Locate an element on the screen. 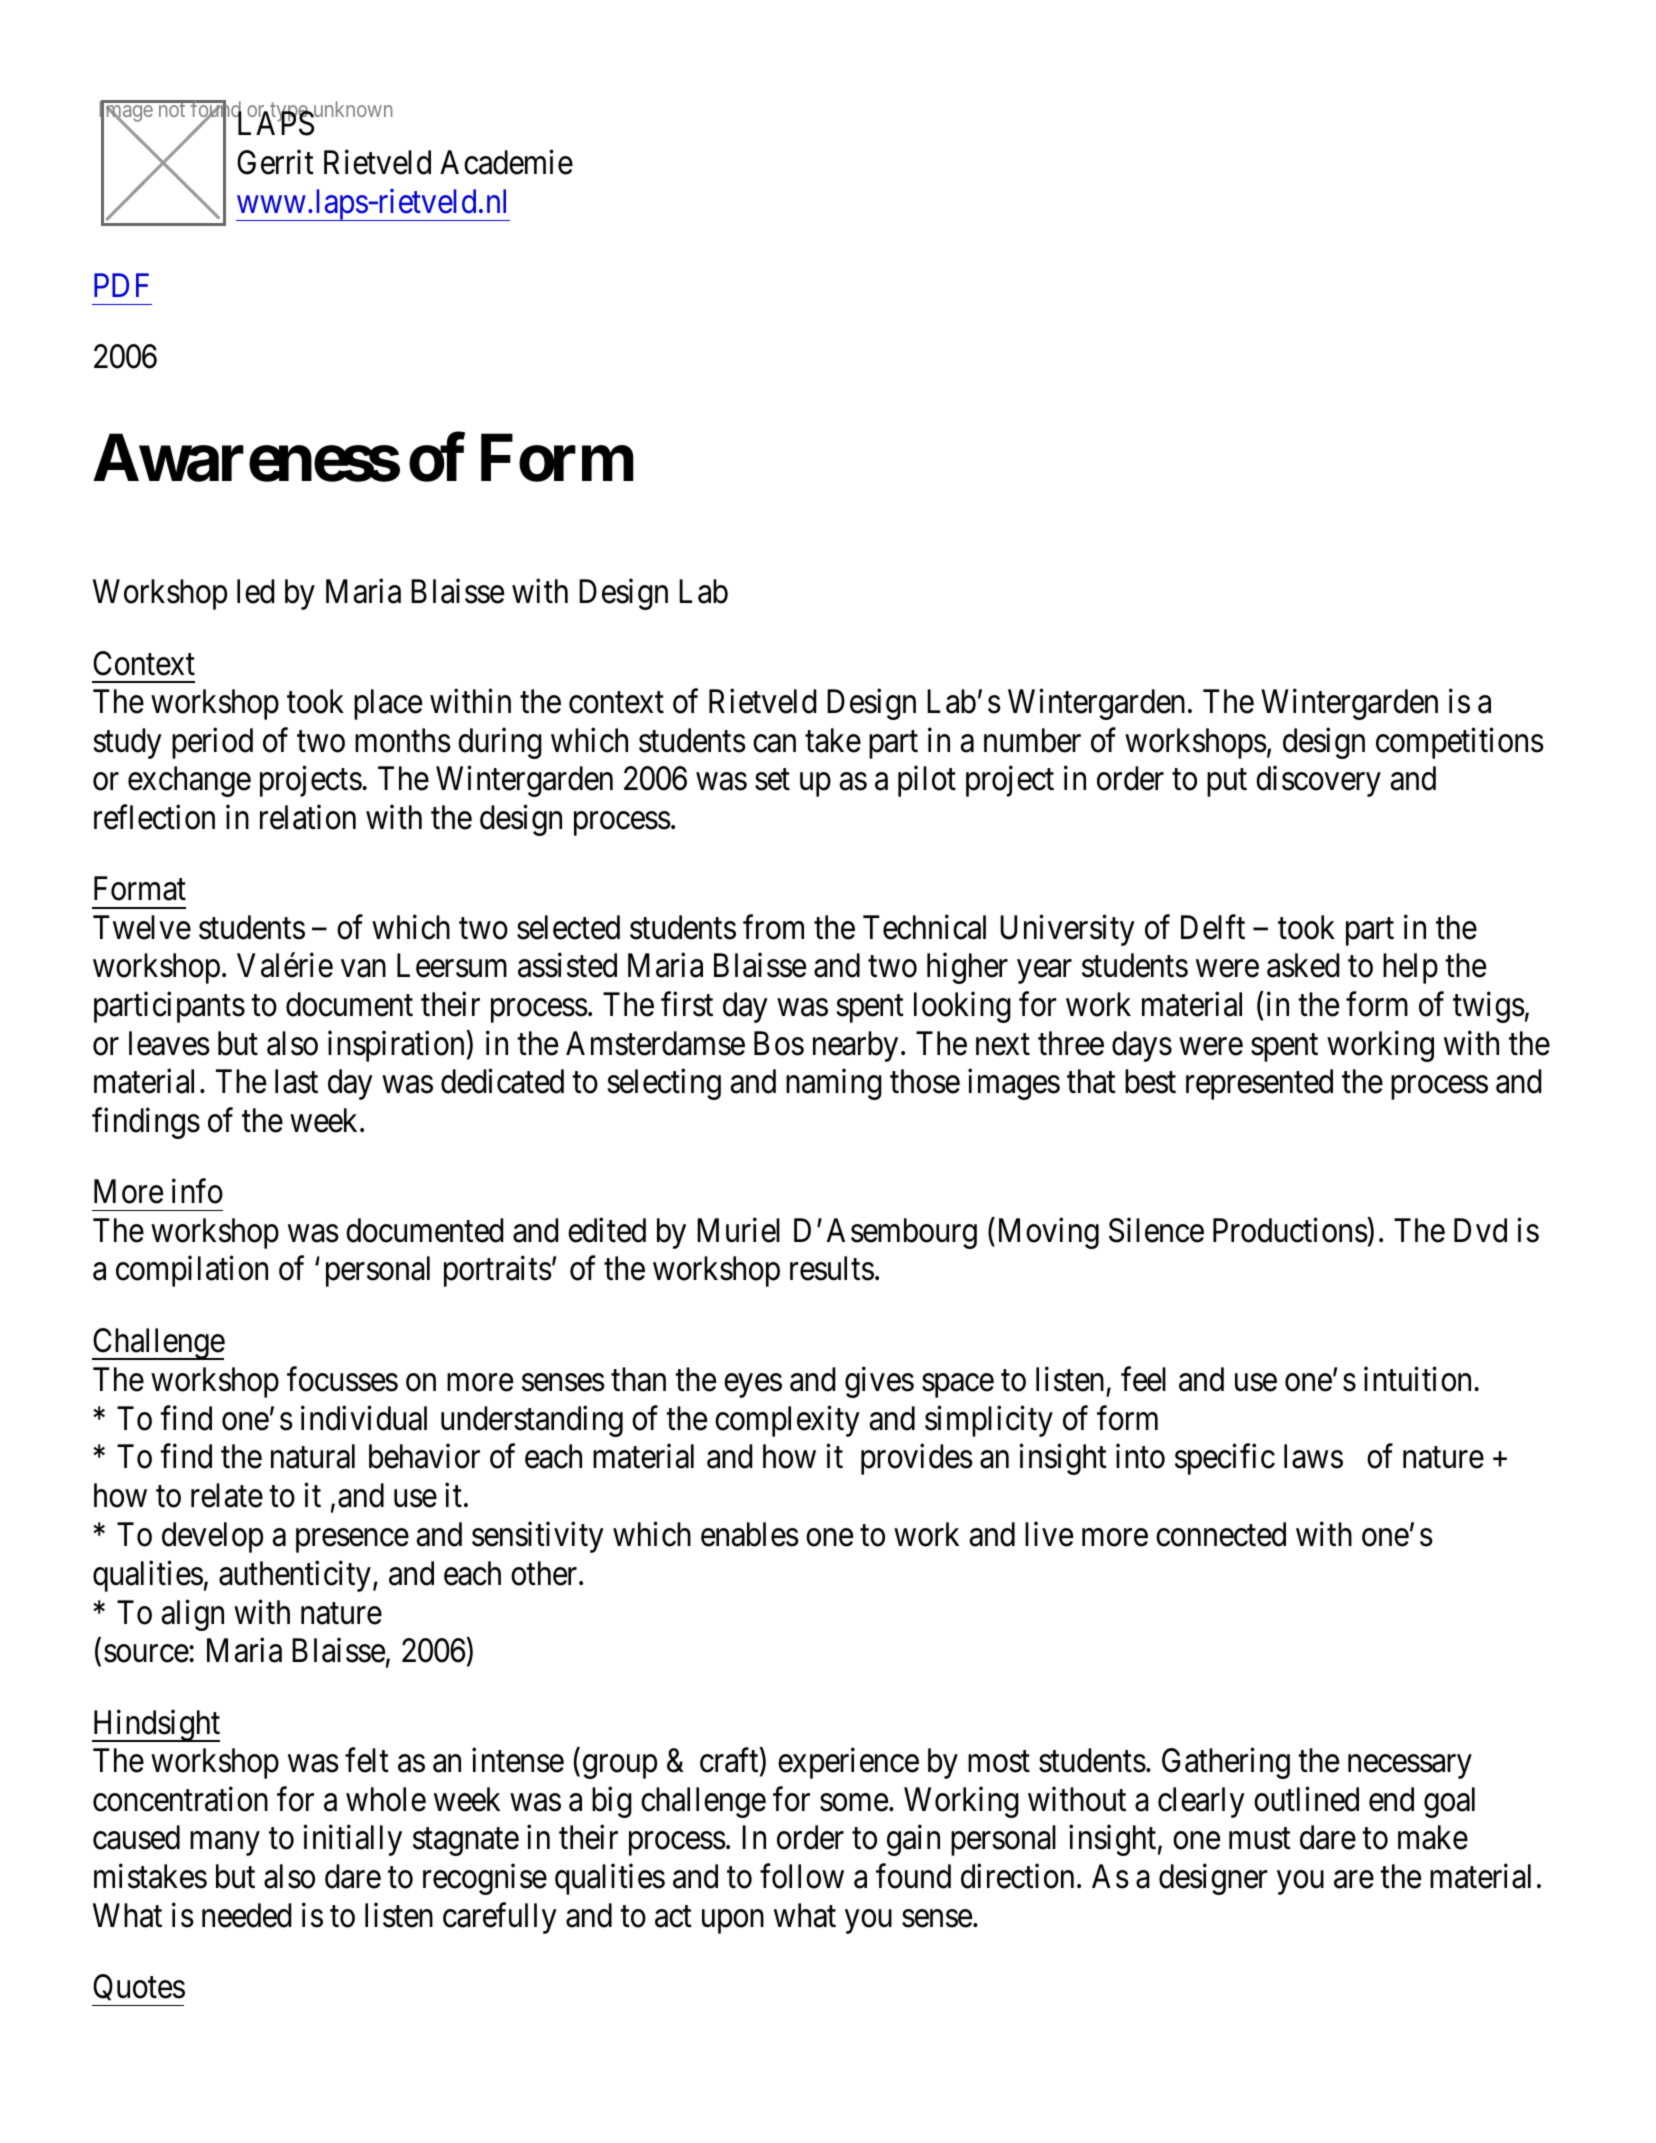 This screenshot has width=1656, height=2143. represented is located at coordinates (1259, 1084).
